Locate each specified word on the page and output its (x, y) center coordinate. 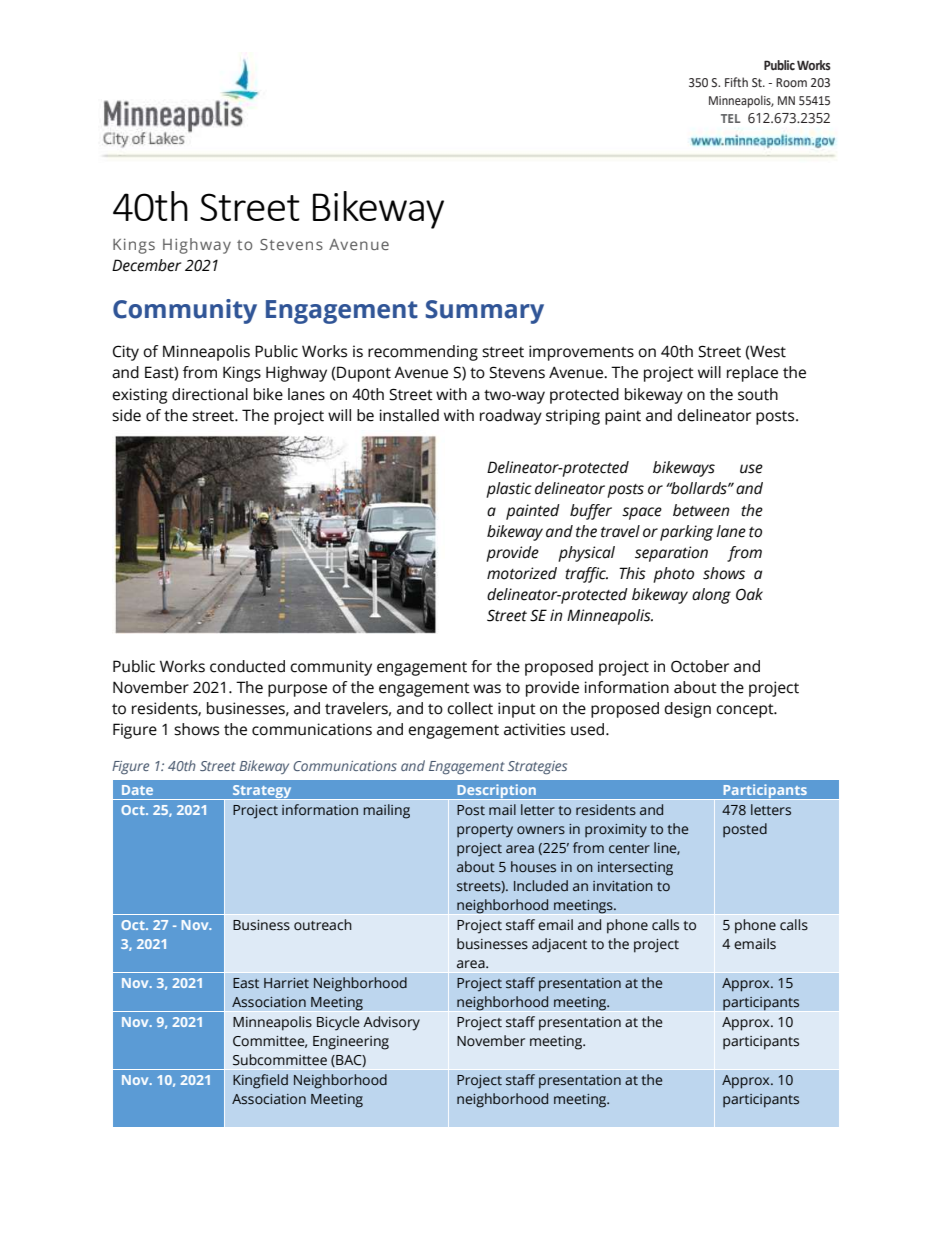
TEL (730, 118)
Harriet (286, 983)
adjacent (559, 945)
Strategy (262, 792)
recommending (423, 353)
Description (496, 792)
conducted (247, 666)
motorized (522, 573)
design (687, 710)
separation (671, 554)
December (146, 265)
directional (210, 394)
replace (752, 374)
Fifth (736, 82)
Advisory (391, 1023)
